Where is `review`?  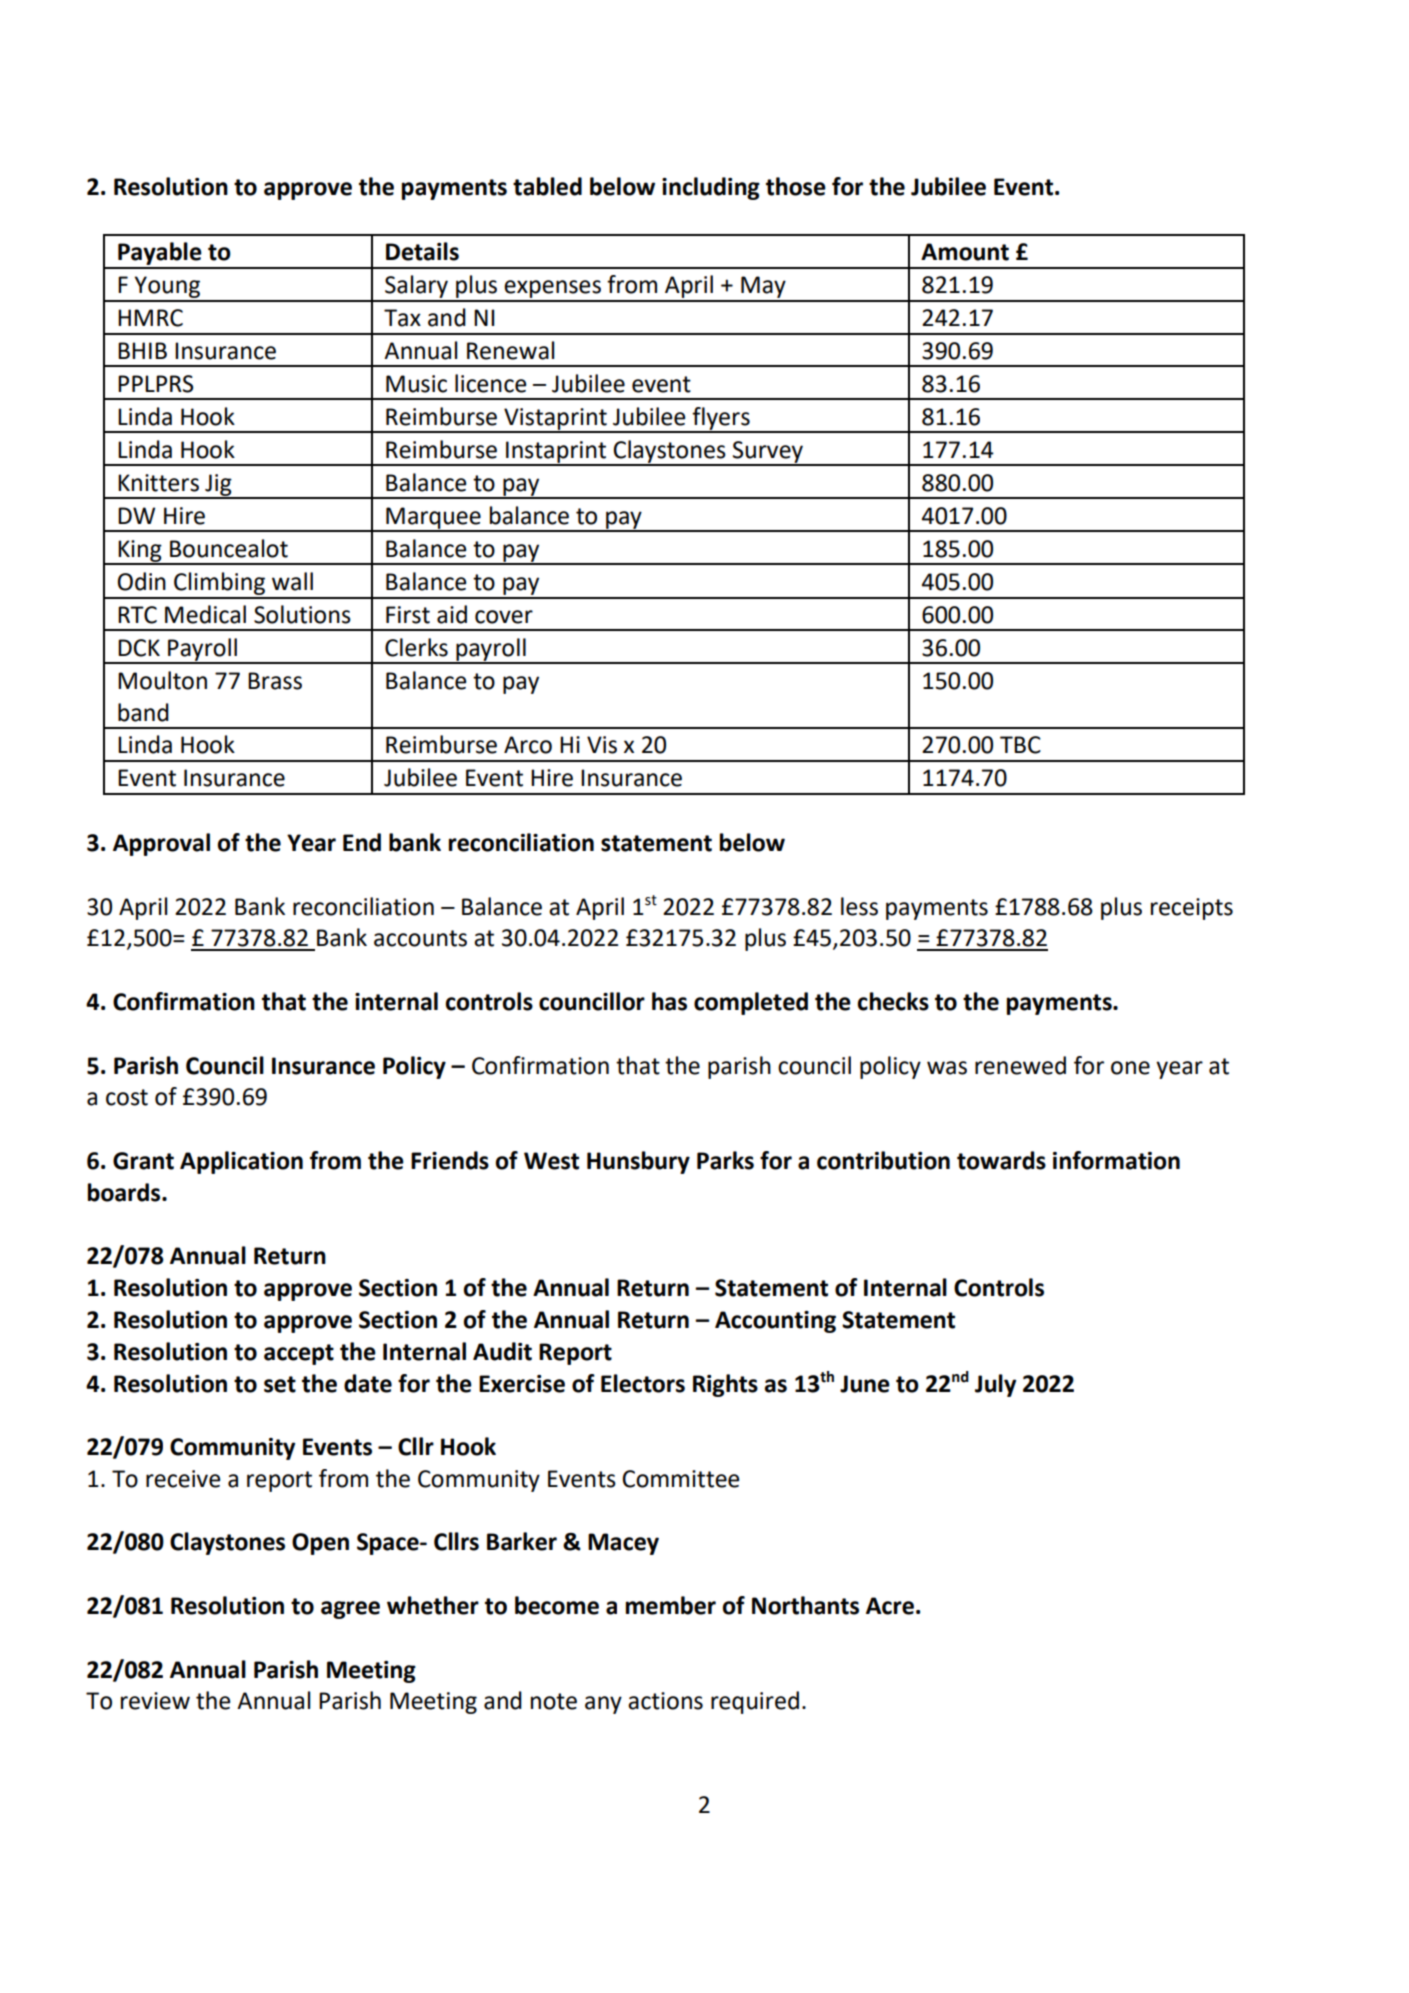 review is located at coordinates (155, 1701).
